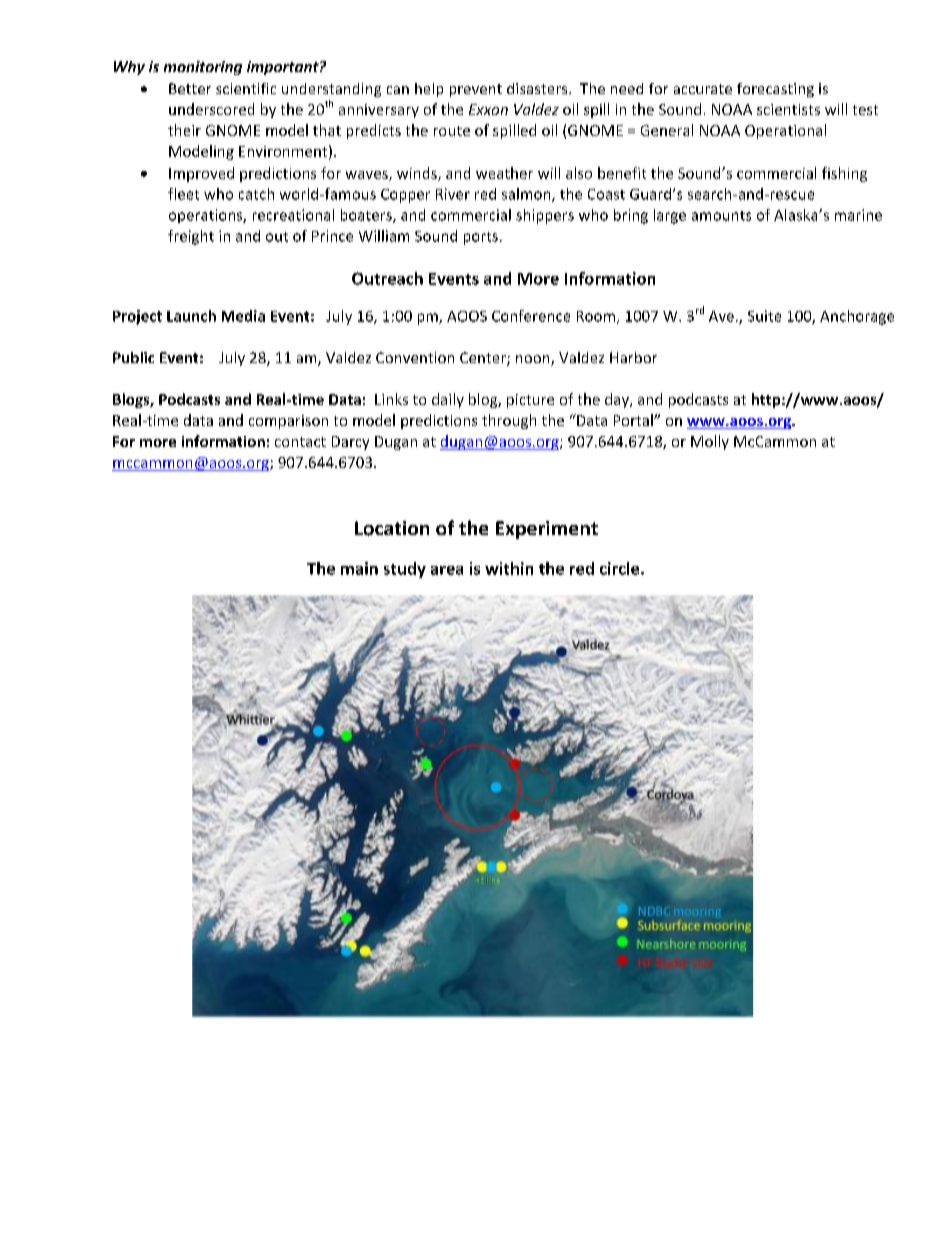 The width and height of the image is (952, 1233). I want to click on within, so click(509, 568).
